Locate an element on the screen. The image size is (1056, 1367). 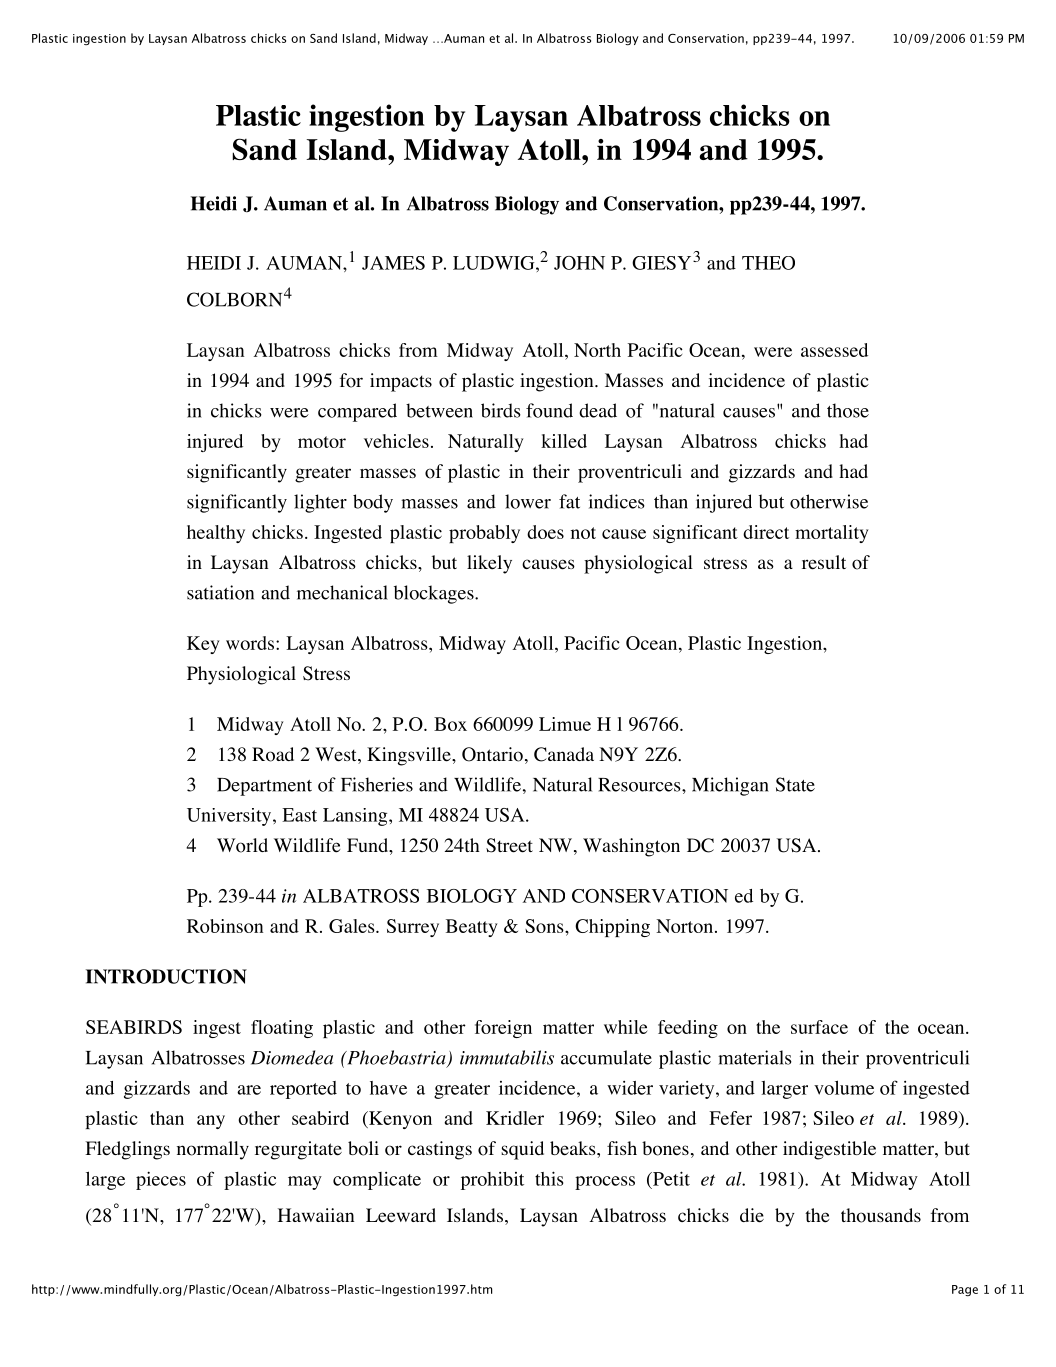
Hawaiian is located at coordinates (316, 1215).
